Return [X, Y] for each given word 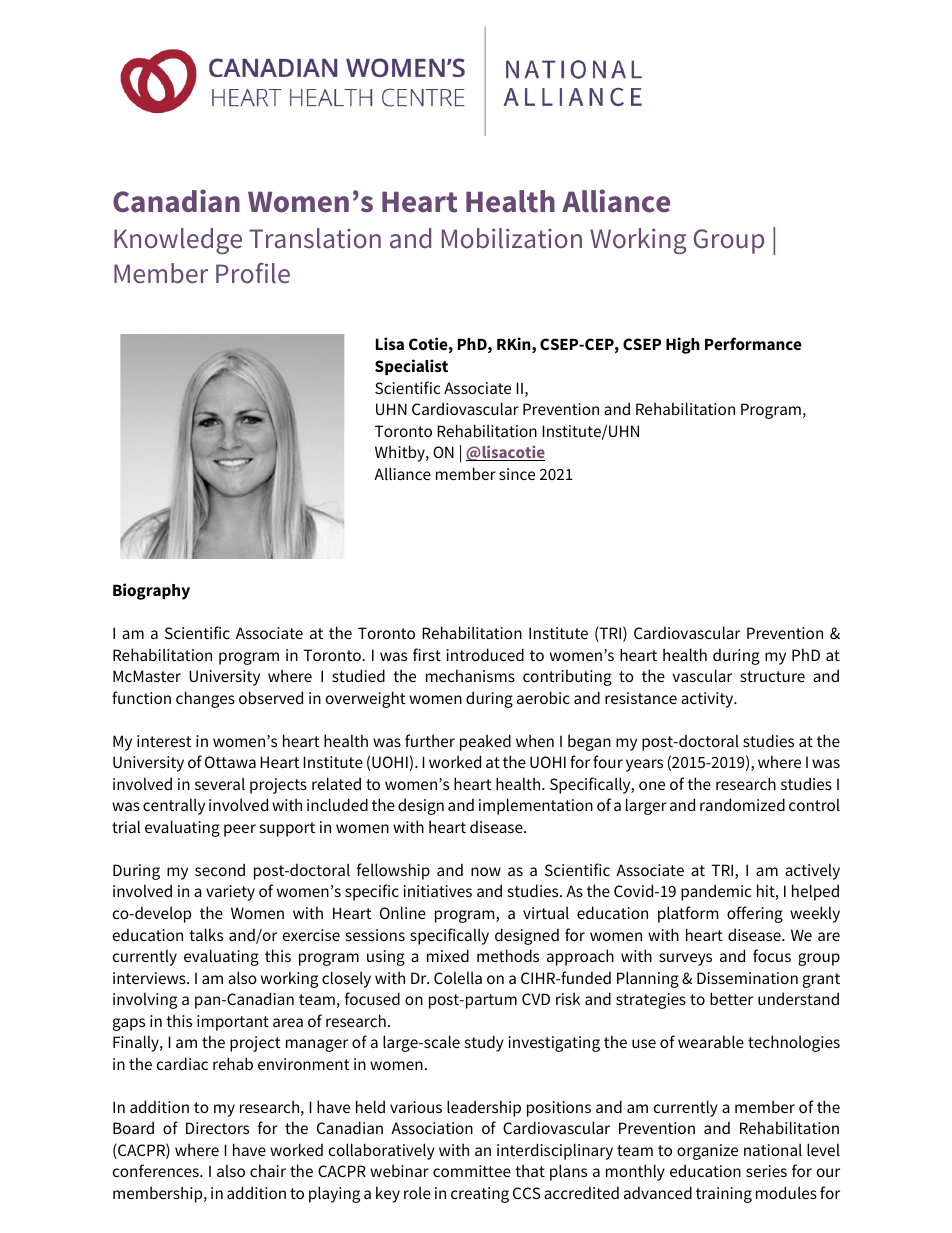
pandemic [716, 892]
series [766, 1171]
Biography [151, 591]
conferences [157, 1170]
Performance [753, 343]
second [220, 869]
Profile [253, 273]
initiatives [438, 891]
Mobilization [512, 238]
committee [472, 1171]
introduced [485, 654]
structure [772, 676]
